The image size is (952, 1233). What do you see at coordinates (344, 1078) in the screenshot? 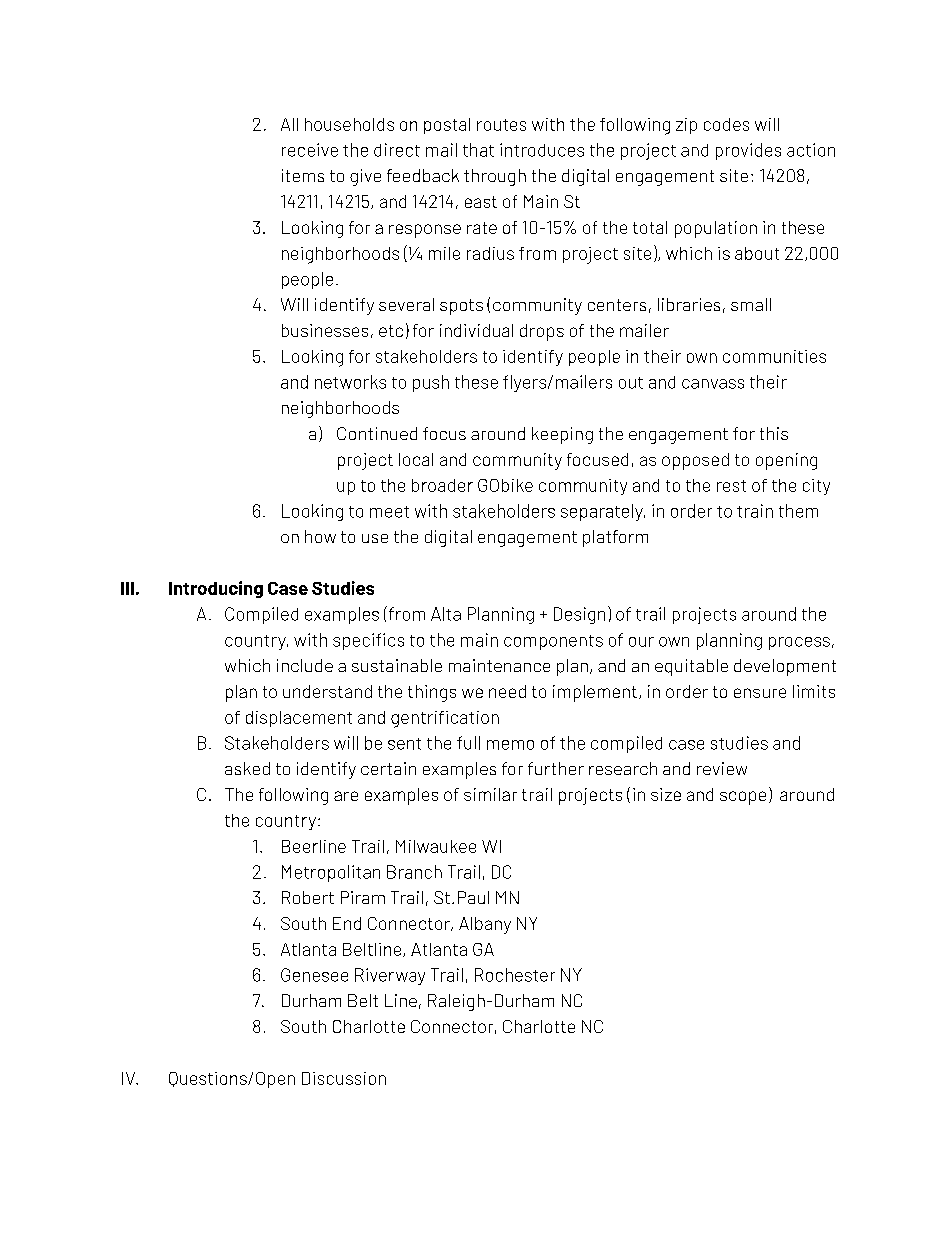
I see `Discussion` at bounding box center [344, 1078].
